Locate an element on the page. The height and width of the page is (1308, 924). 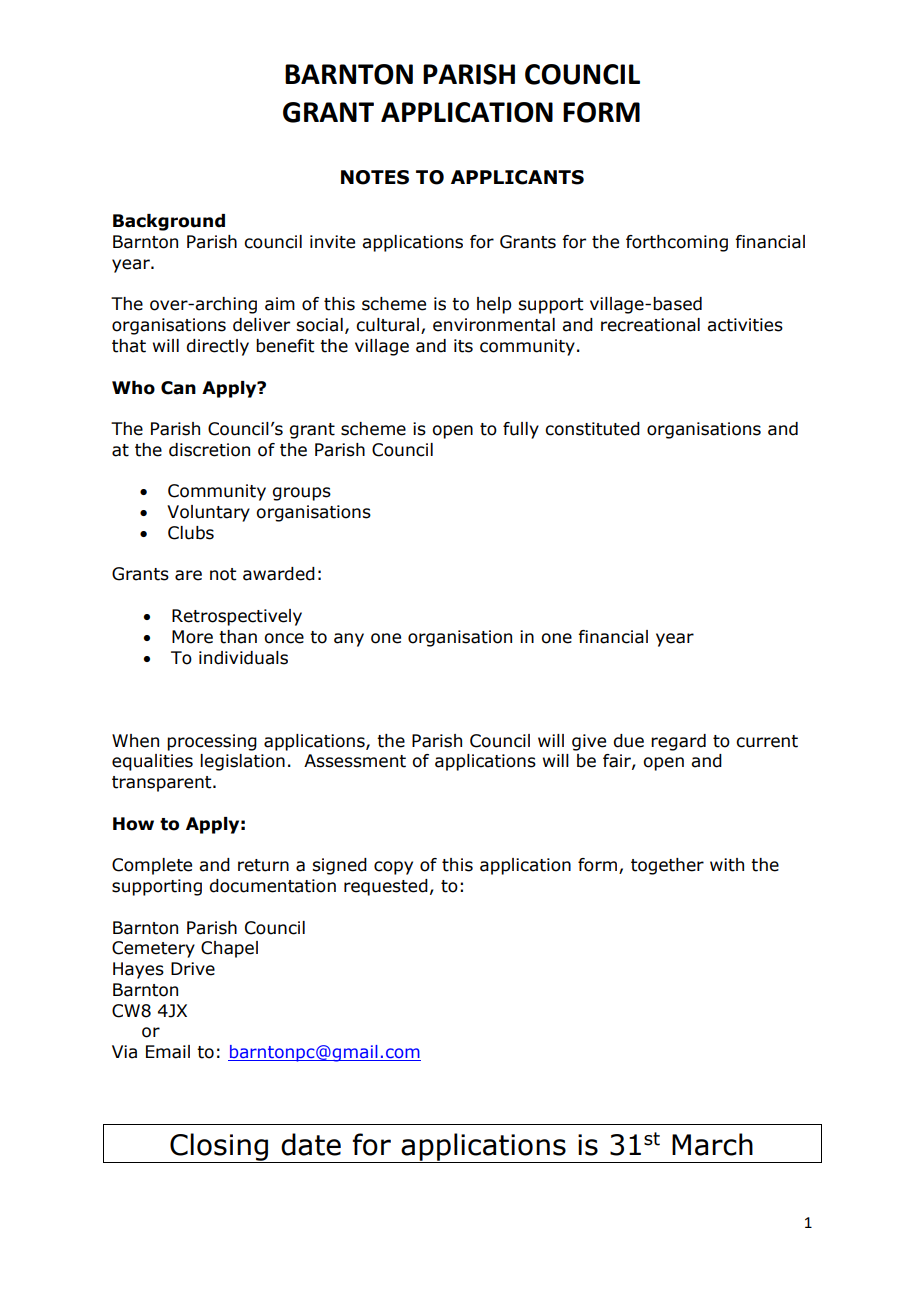
Background is located at coordinates (169, 222).
